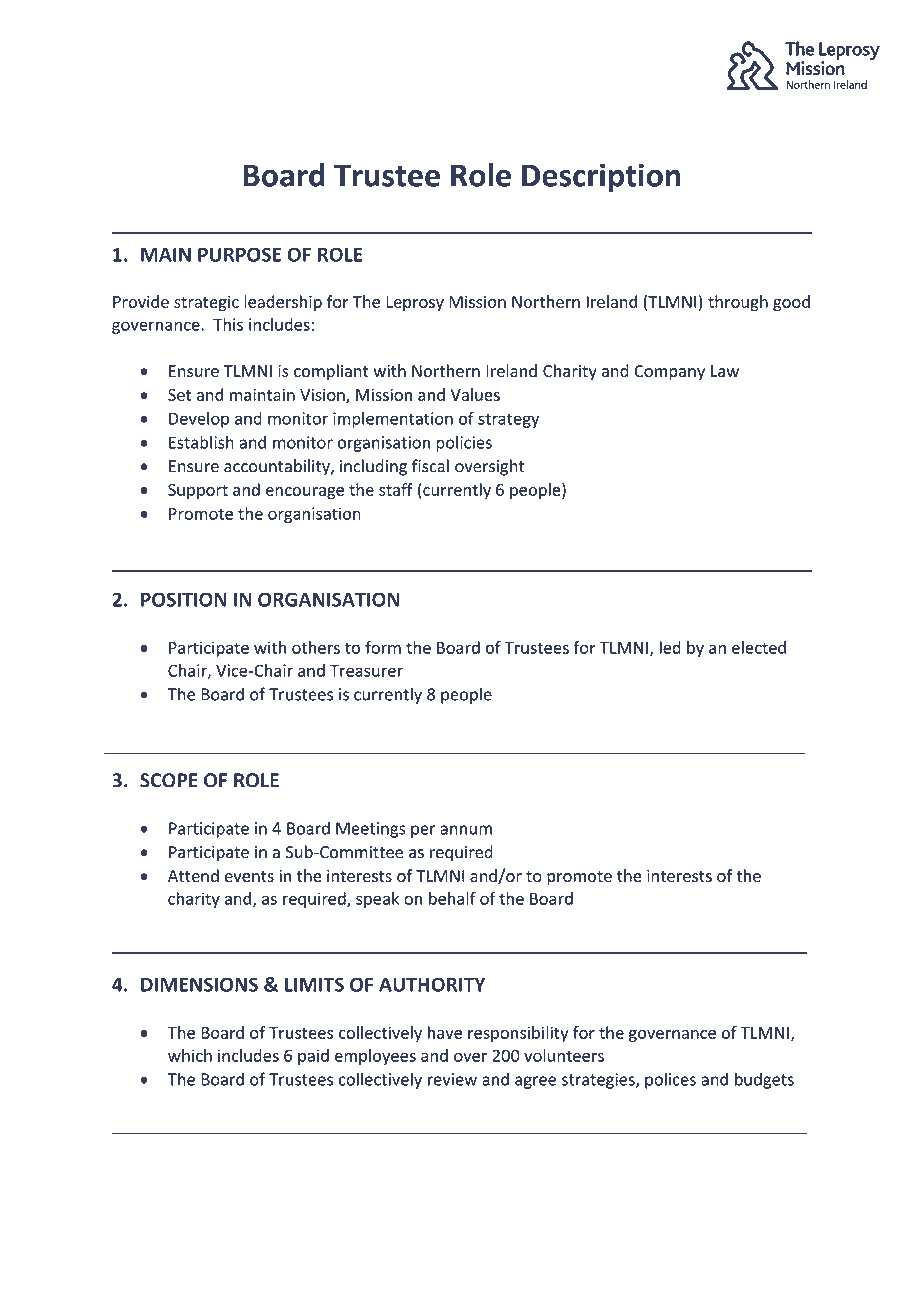  I want to click on Attend, so click(193, 875).
